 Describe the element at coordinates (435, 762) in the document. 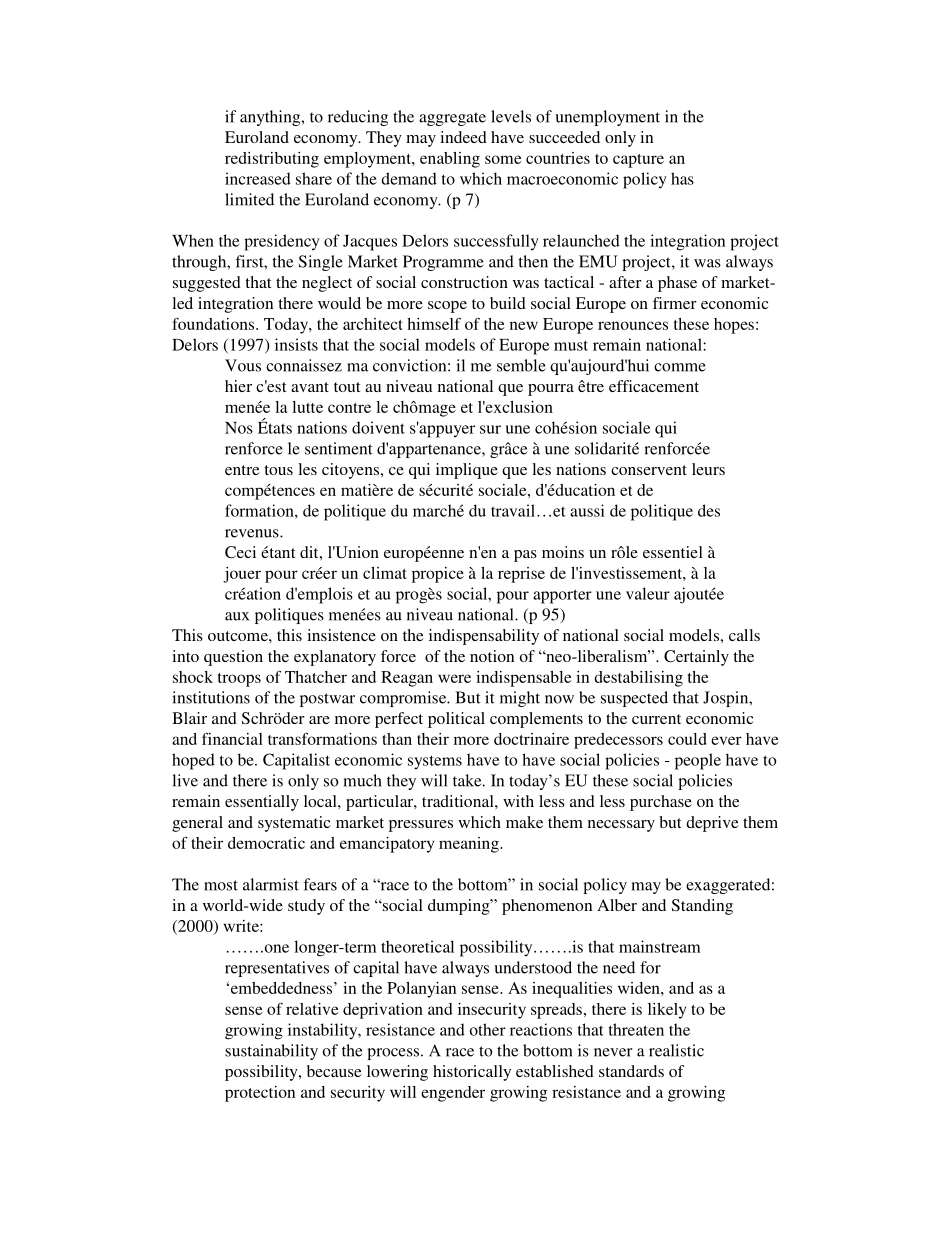

I see `systems` at that location.
